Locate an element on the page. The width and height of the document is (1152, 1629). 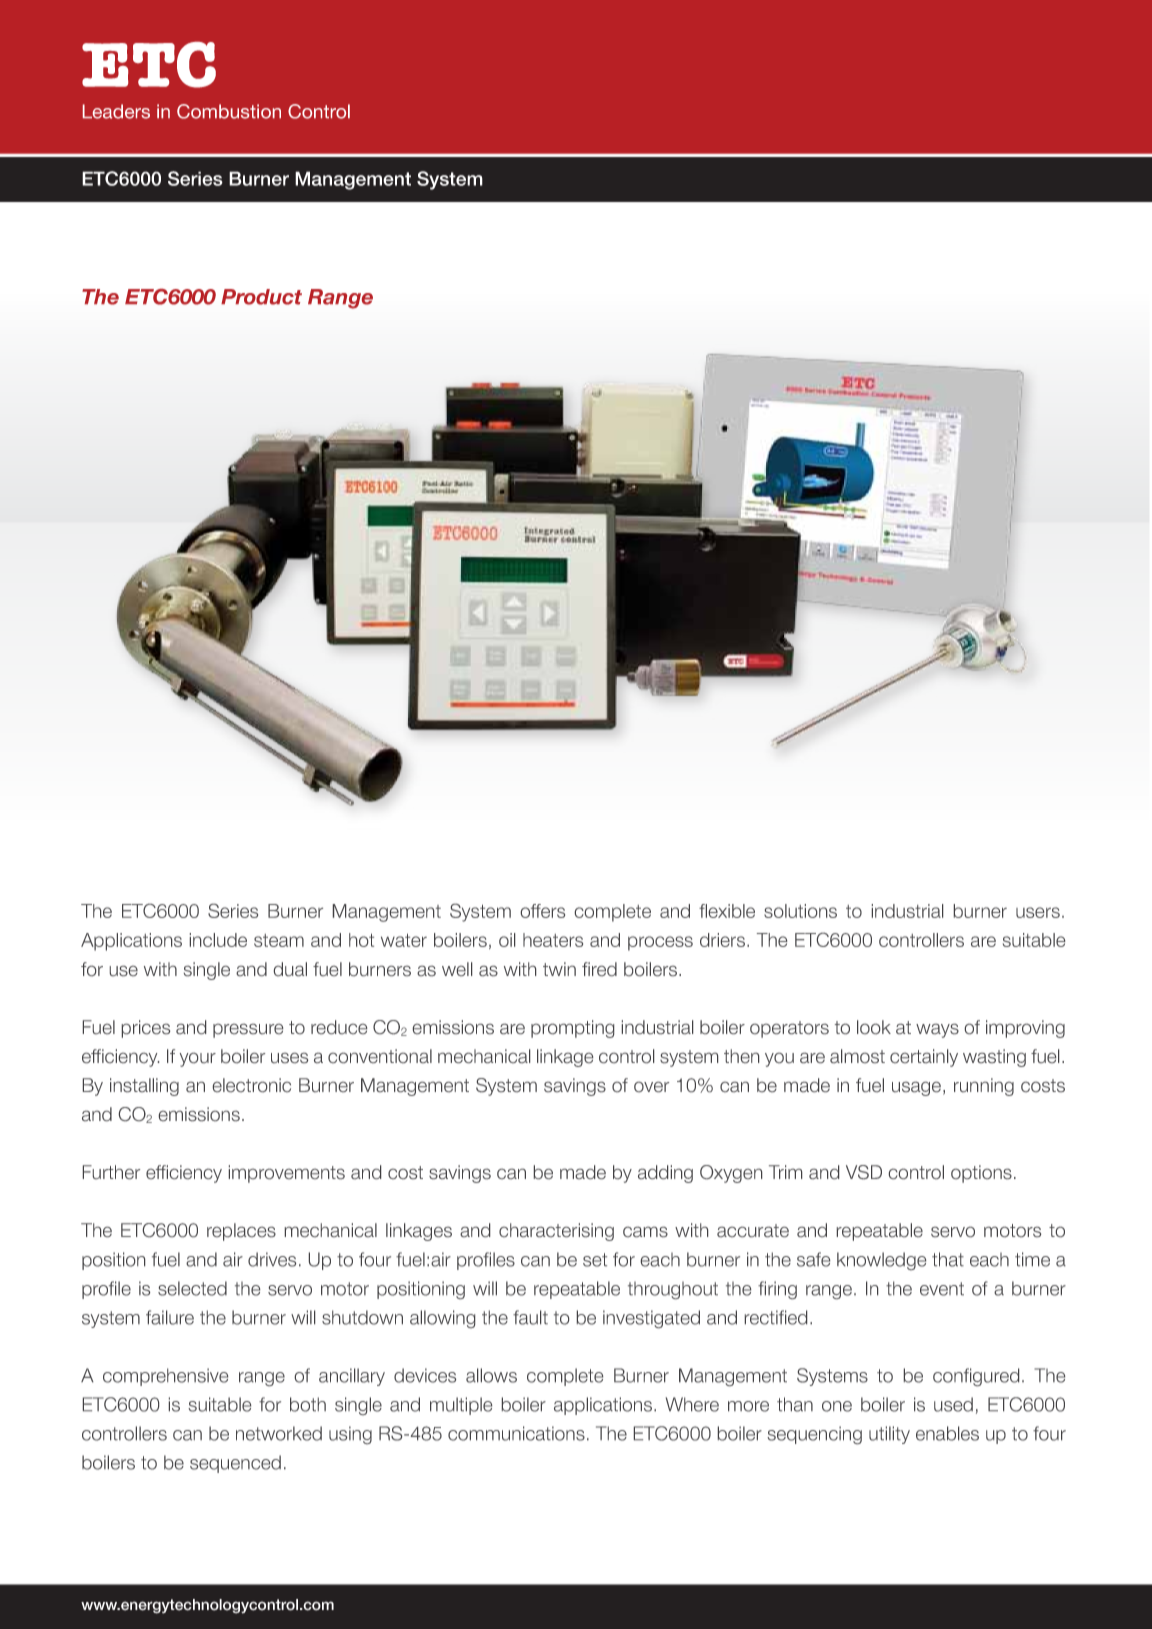
Leaders is located at coordinates (116, 111).
